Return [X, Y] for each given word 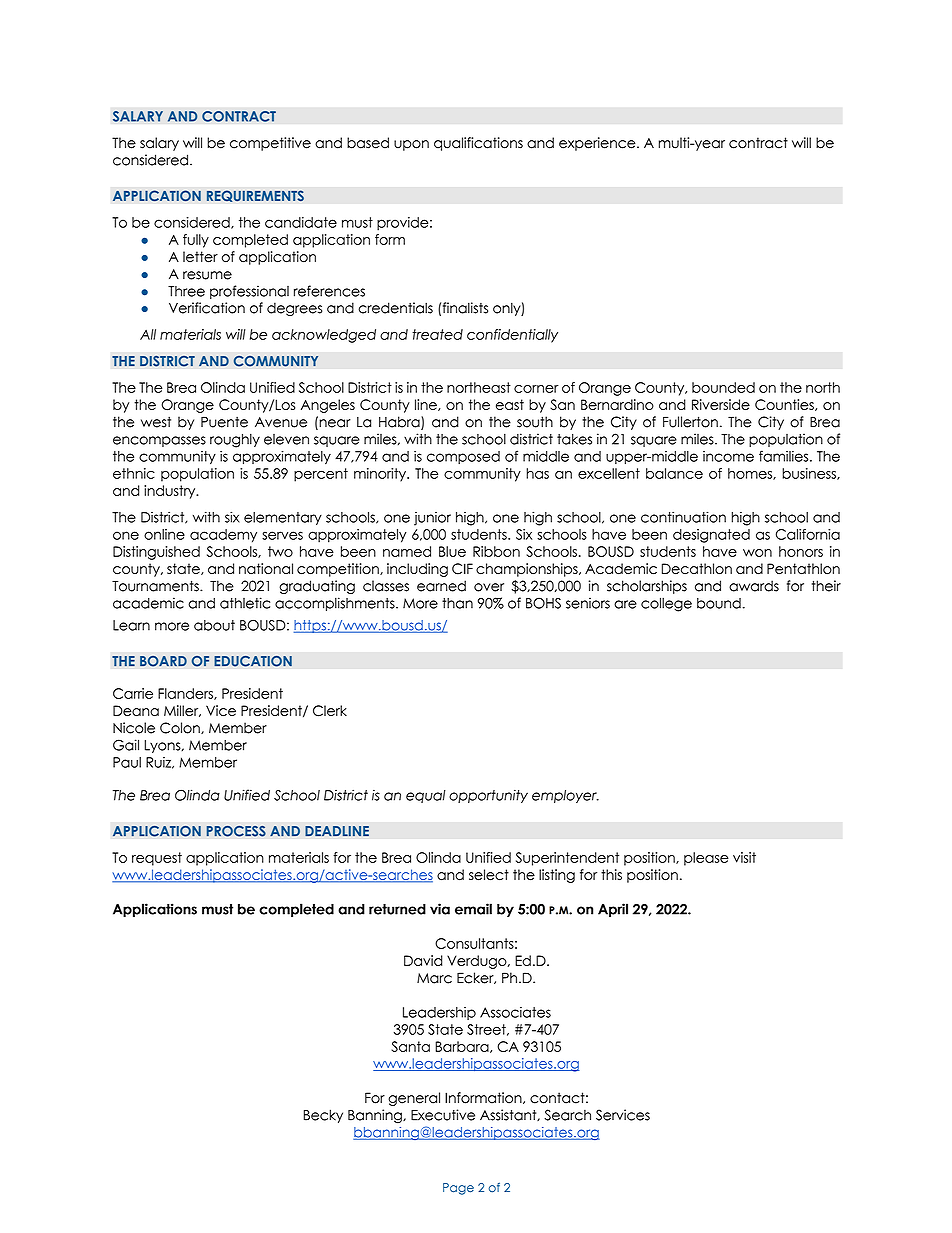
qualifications [478, 144]
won [757, 553]
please [706, 859]
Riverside [721, 404]
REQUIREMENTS [255, 196]
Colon [181, 728]
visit [744, 857]
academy [223, 536]
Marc [434, 978]
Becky [323, 1116]
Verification [207, 308]
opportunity [488, 796]
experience [598, 144]
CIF [462, 569]
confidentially [512, 336]
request [157, 859]
